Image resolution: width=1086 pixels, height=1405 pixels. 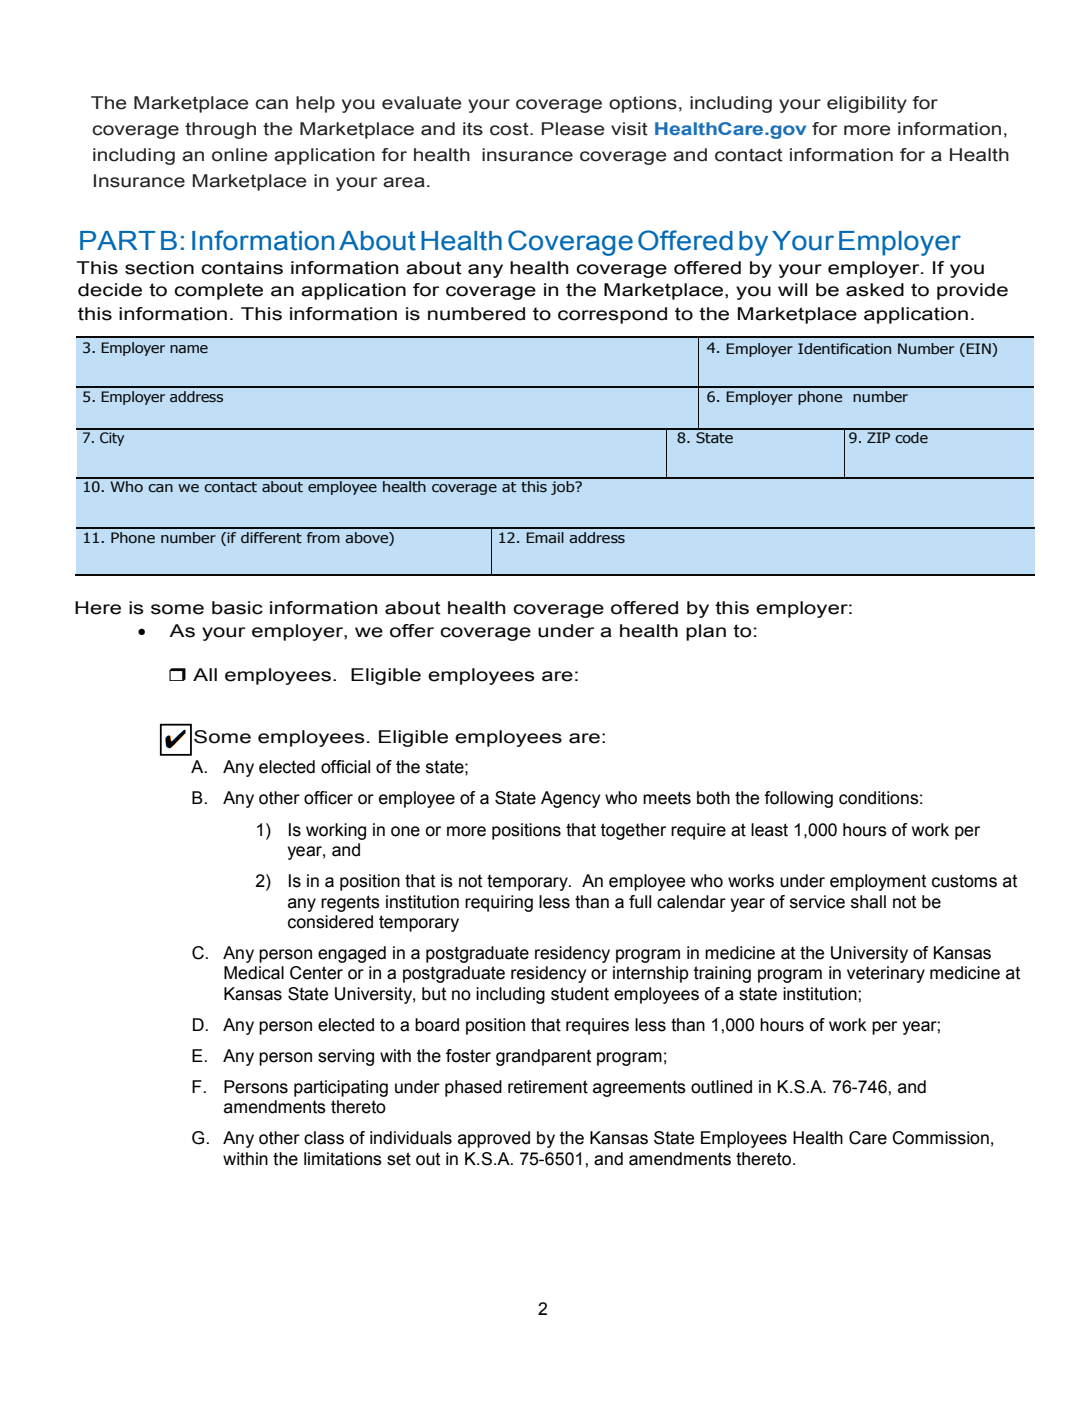 What do you see at coordinates (573, 129) in the screenshot?
I see `Please` at bounding box center [573, 129].
